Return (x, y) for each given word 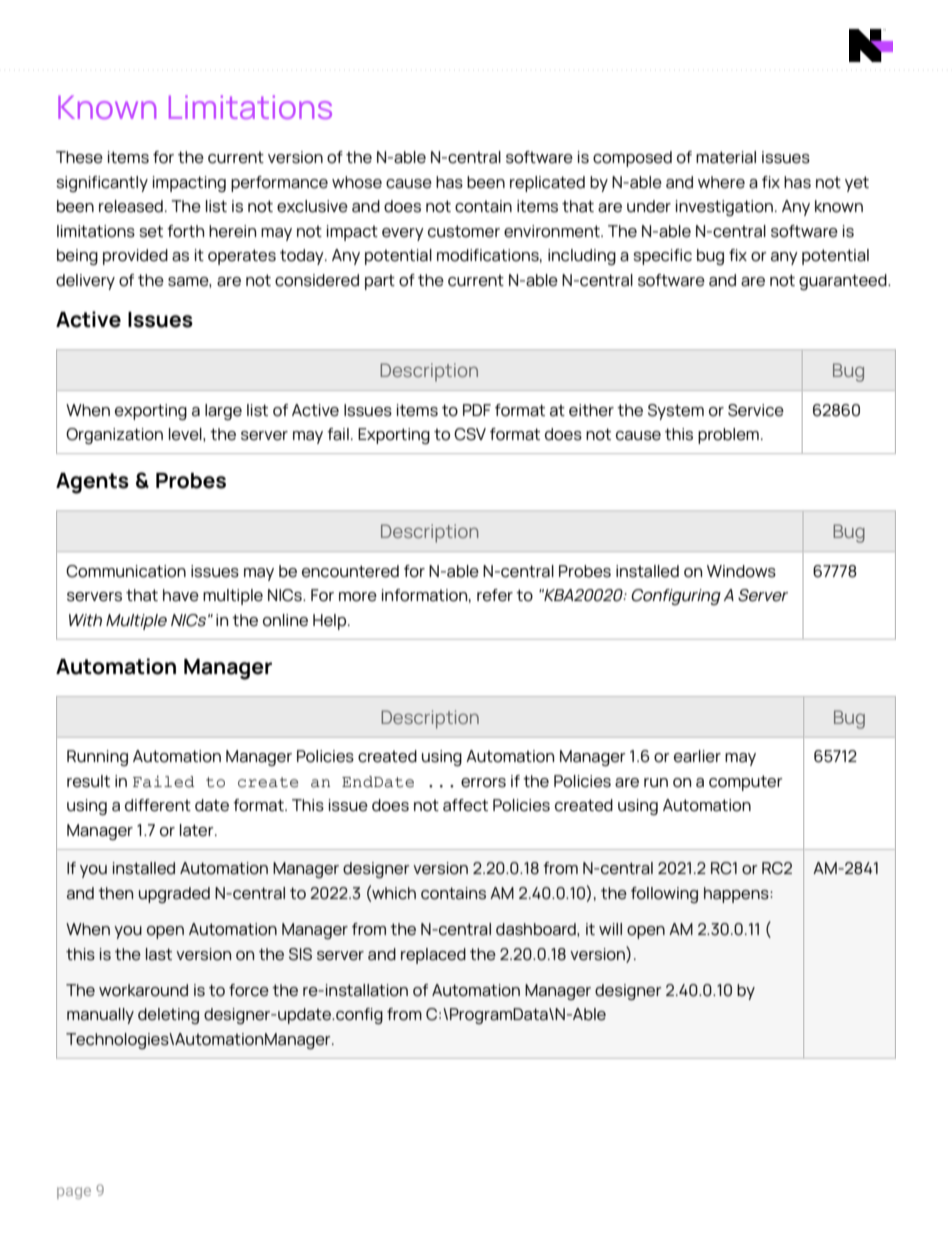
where (721, 182)
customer (464, 231)
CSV (470, 434)
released (131, 206)
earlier (697, 756)
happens (737, 895)
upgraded (174, 895)
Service (756, 410)
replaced (433, 956)
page (74, 1193)
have (181, 595)
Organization (114, 436)
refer (495, 595)
